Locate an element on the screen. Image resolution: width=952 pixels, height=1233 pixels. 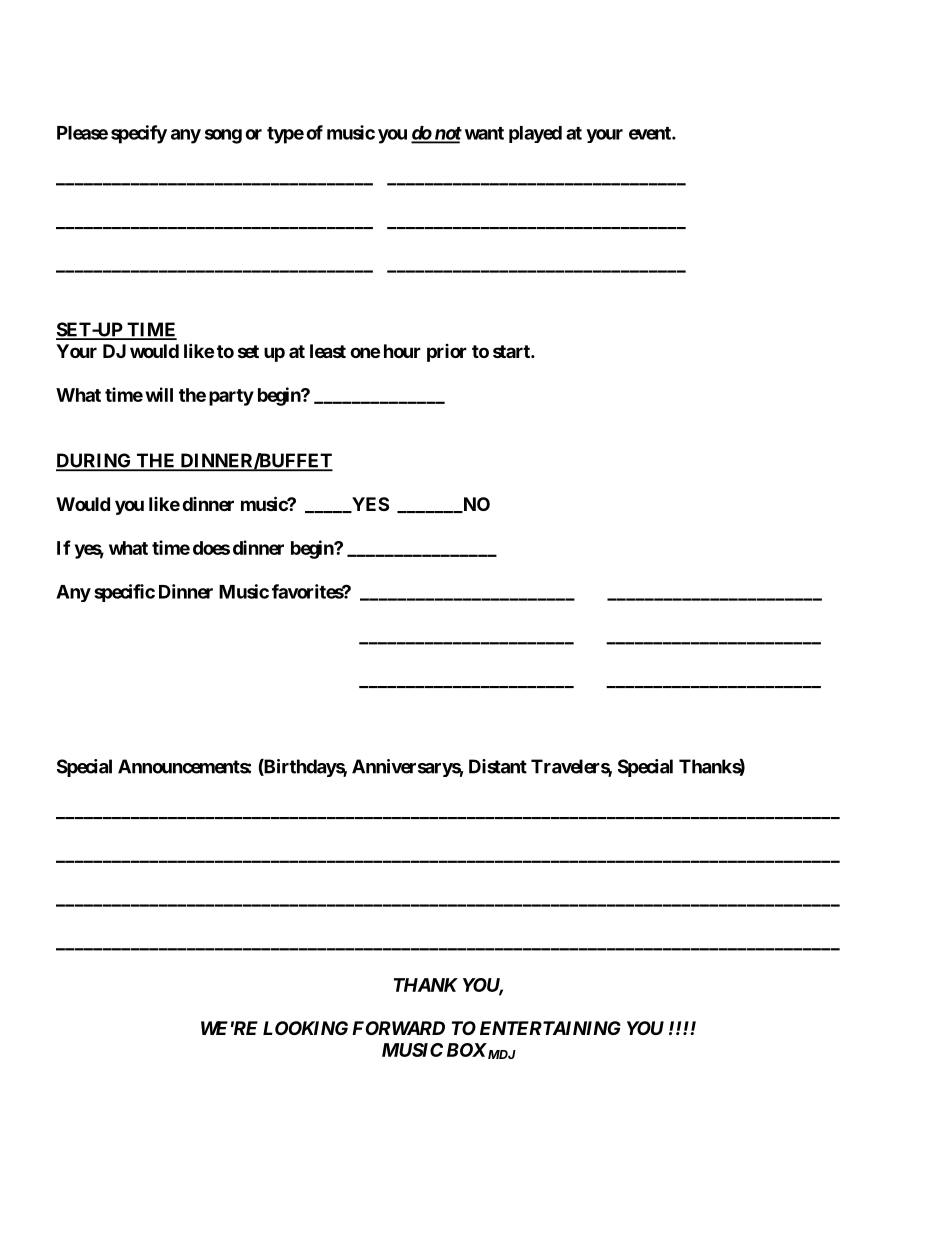
hour is located at coordinates (402, 351).
